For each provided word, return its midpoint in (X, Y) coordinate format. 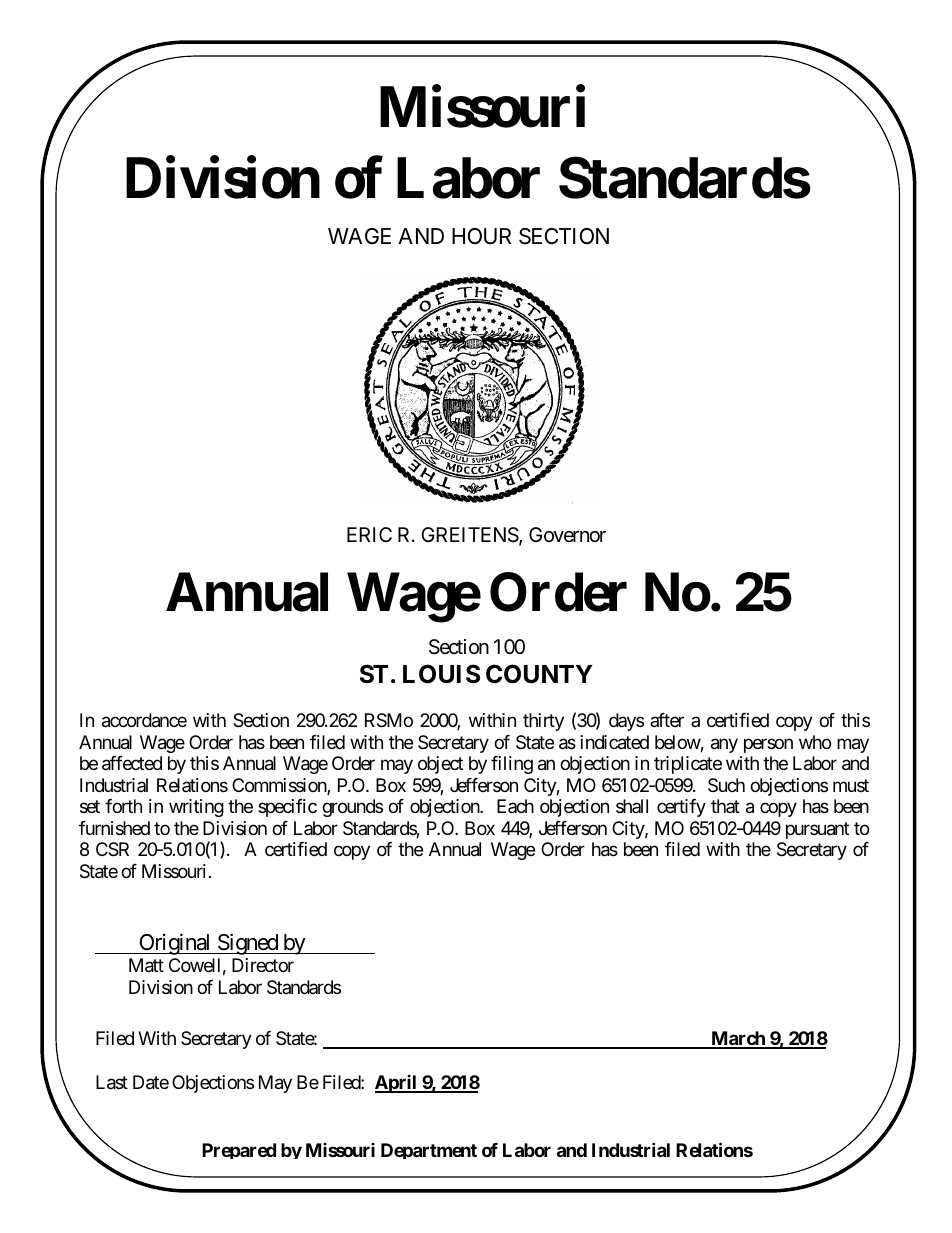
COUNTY (539, 674)
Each (515, 806)
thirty (543, 722)
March (738, 1039)
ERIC (369, 534)
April (397, 1084)
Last (112, 1082)
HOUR (481, 236)
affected (132, 763)
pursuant (817, 830)
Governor (567, 534)
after (667, 720)
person (768, 745)
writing (196, 808)
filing (512, 765)
